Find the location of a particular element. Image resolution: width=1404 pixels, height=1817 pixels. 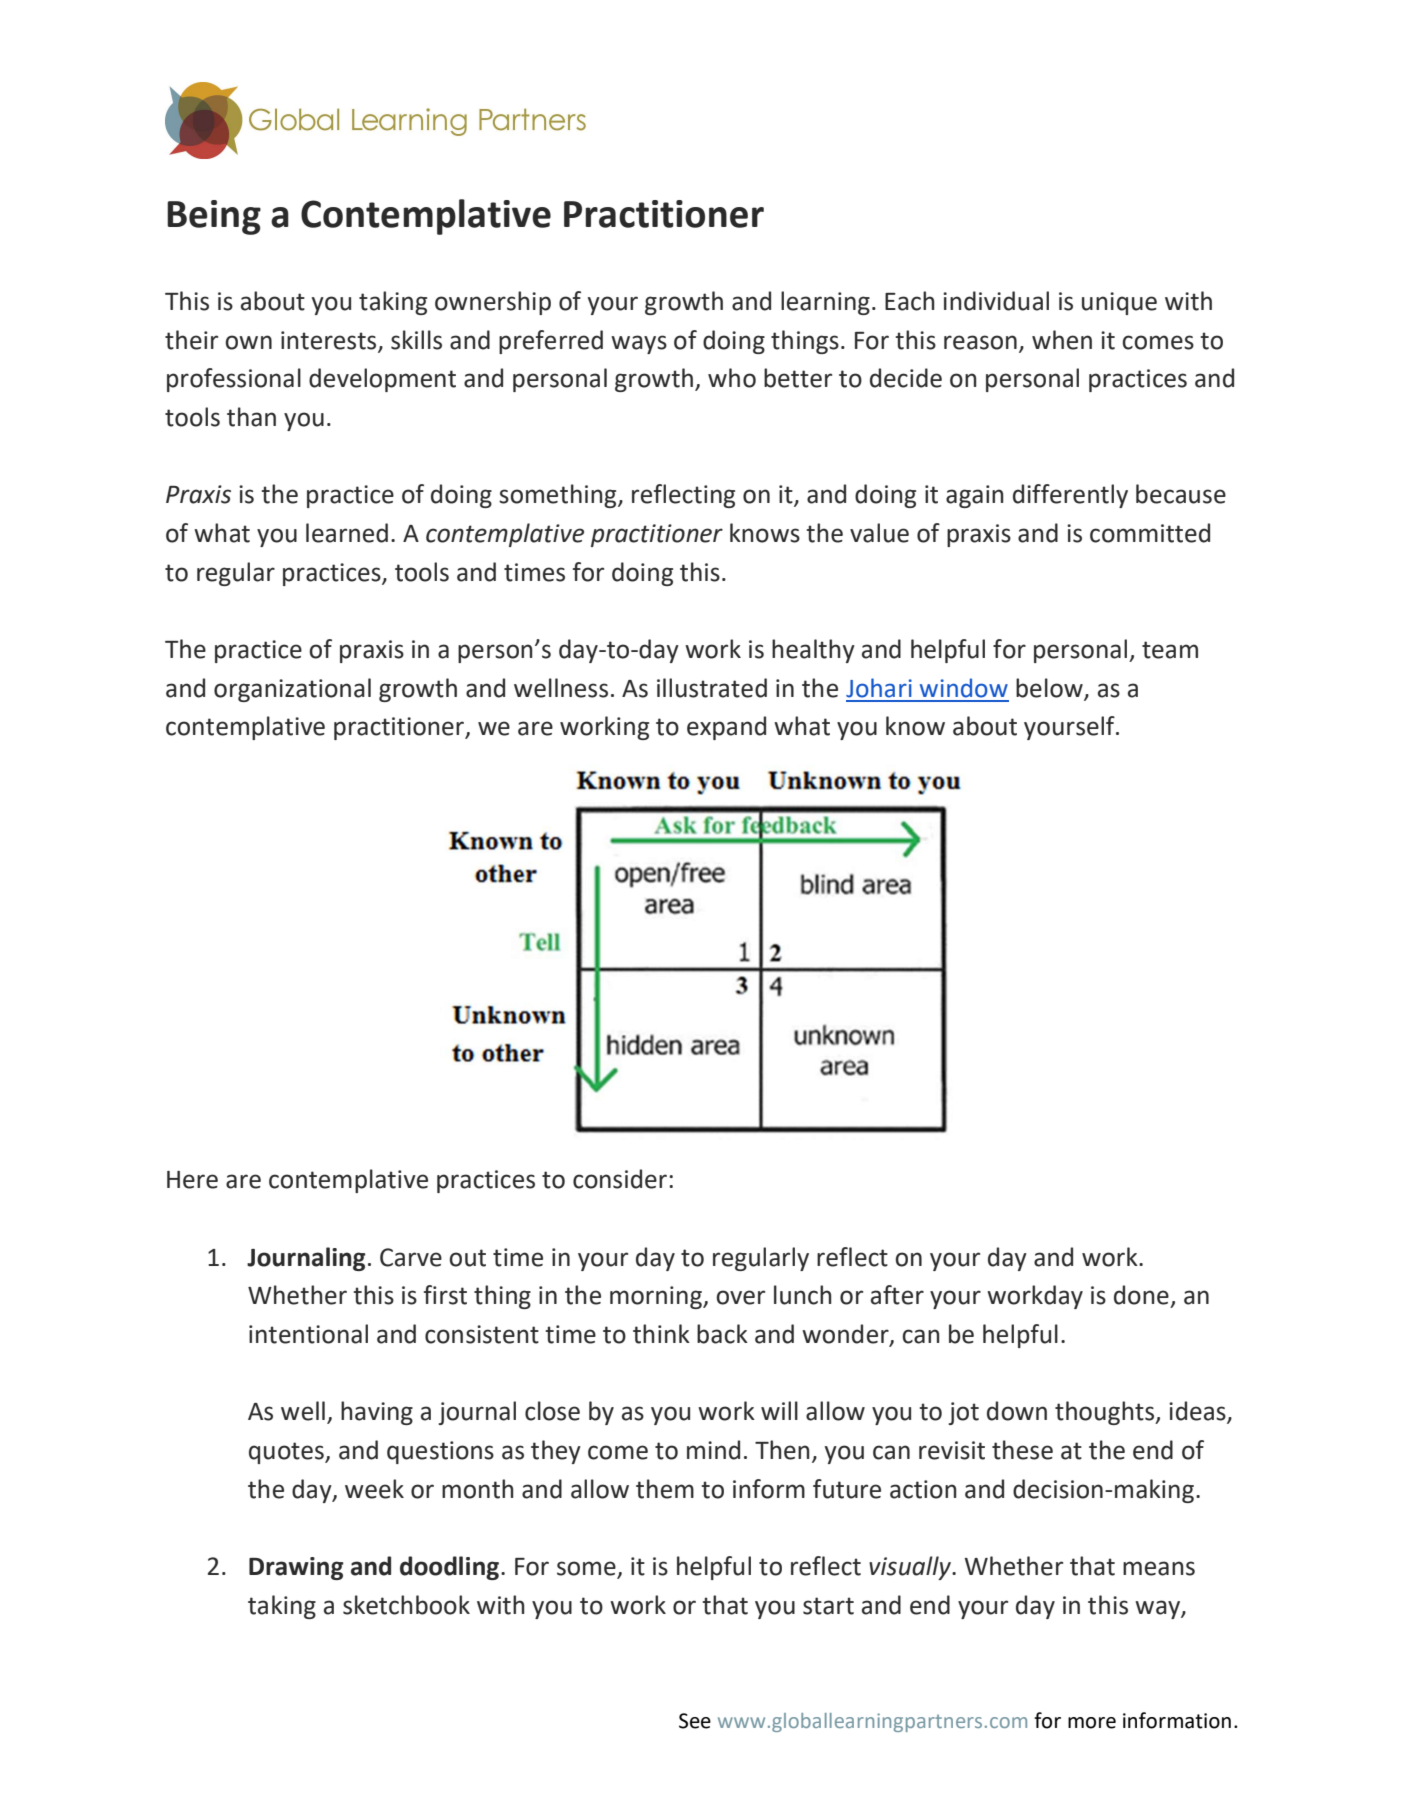

ways is located at coordinates (639, 344).
